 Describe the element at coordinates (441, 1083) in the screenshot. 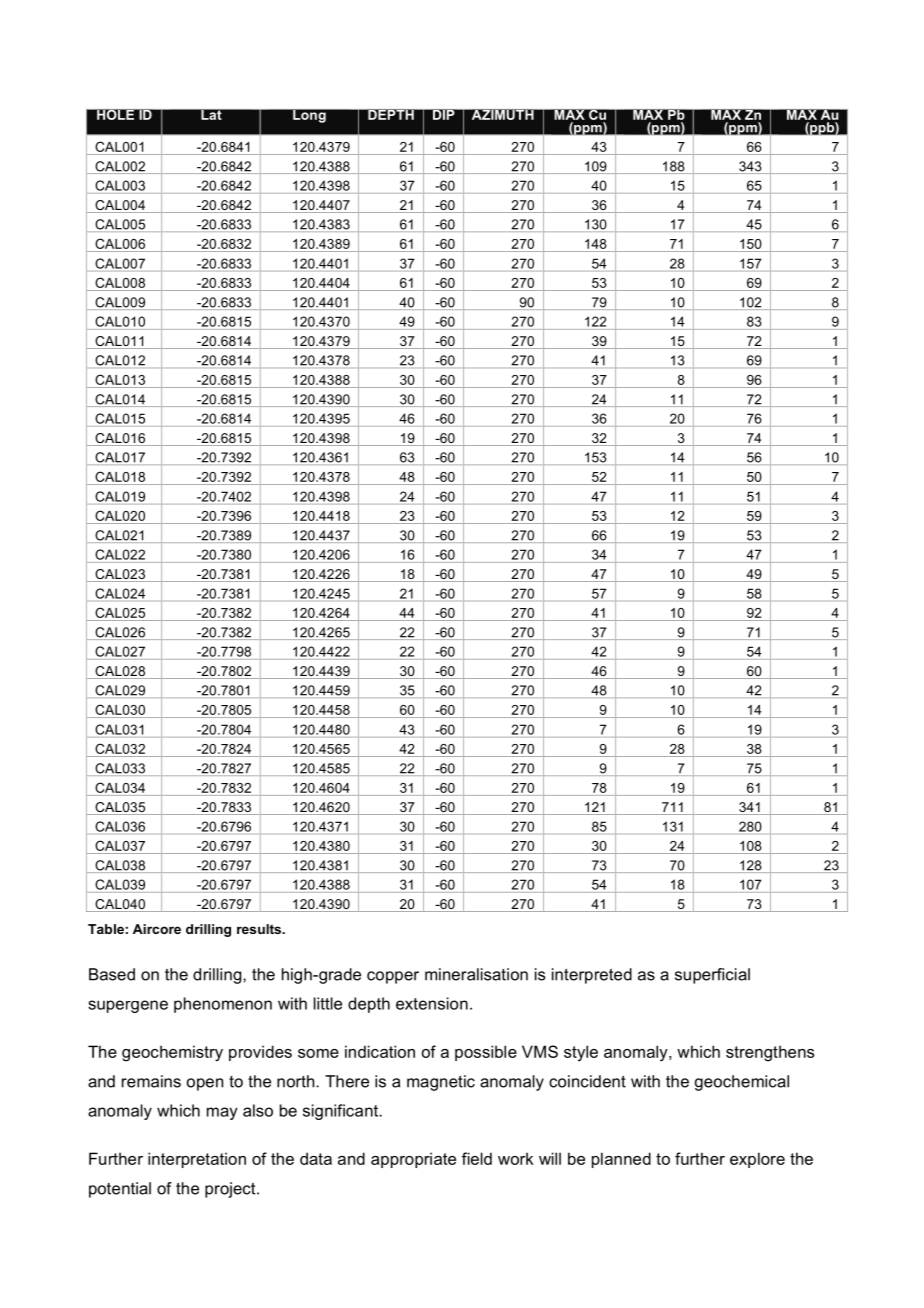

I see `magnetic` at that location.
